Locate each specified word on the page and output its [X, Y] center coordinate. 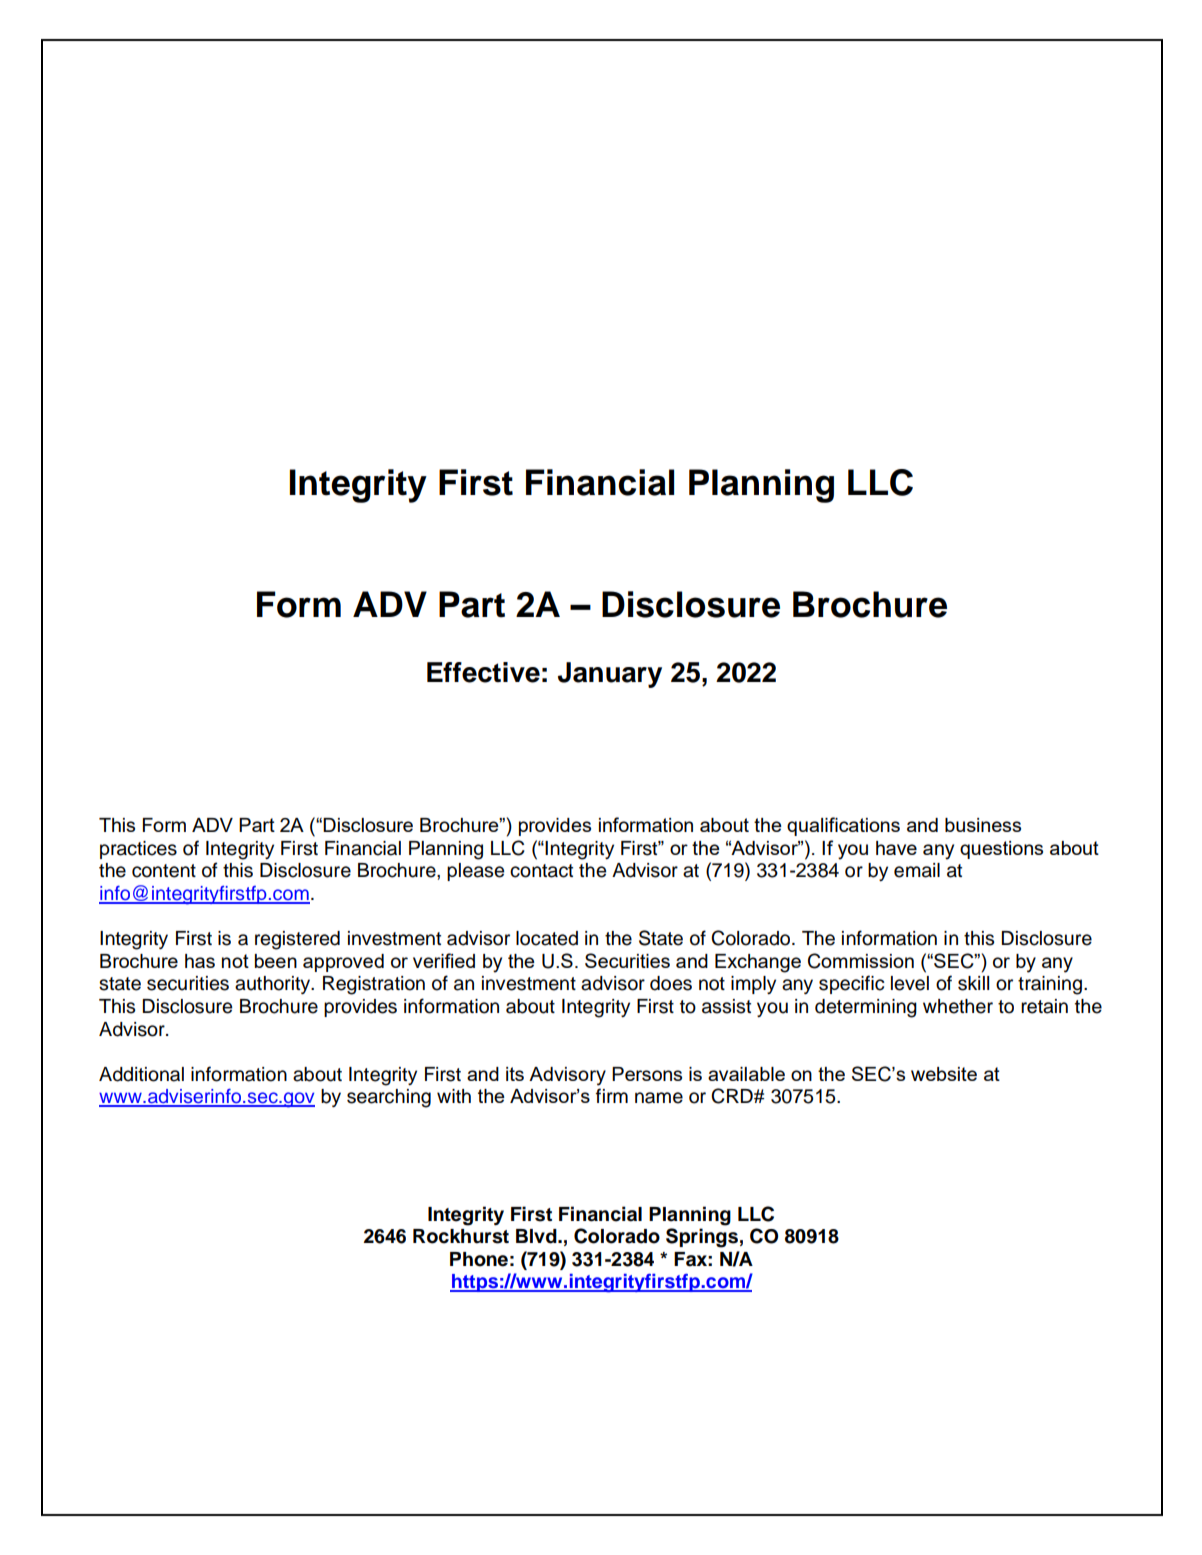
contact [541, 871]
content [164, 871]
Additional [141, 1074]
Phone [479, 1259]
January [610, 675]
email [917, 870]
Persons [647, 1074]
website [944, 1074]
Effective [483, 672]
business [983, 825]
